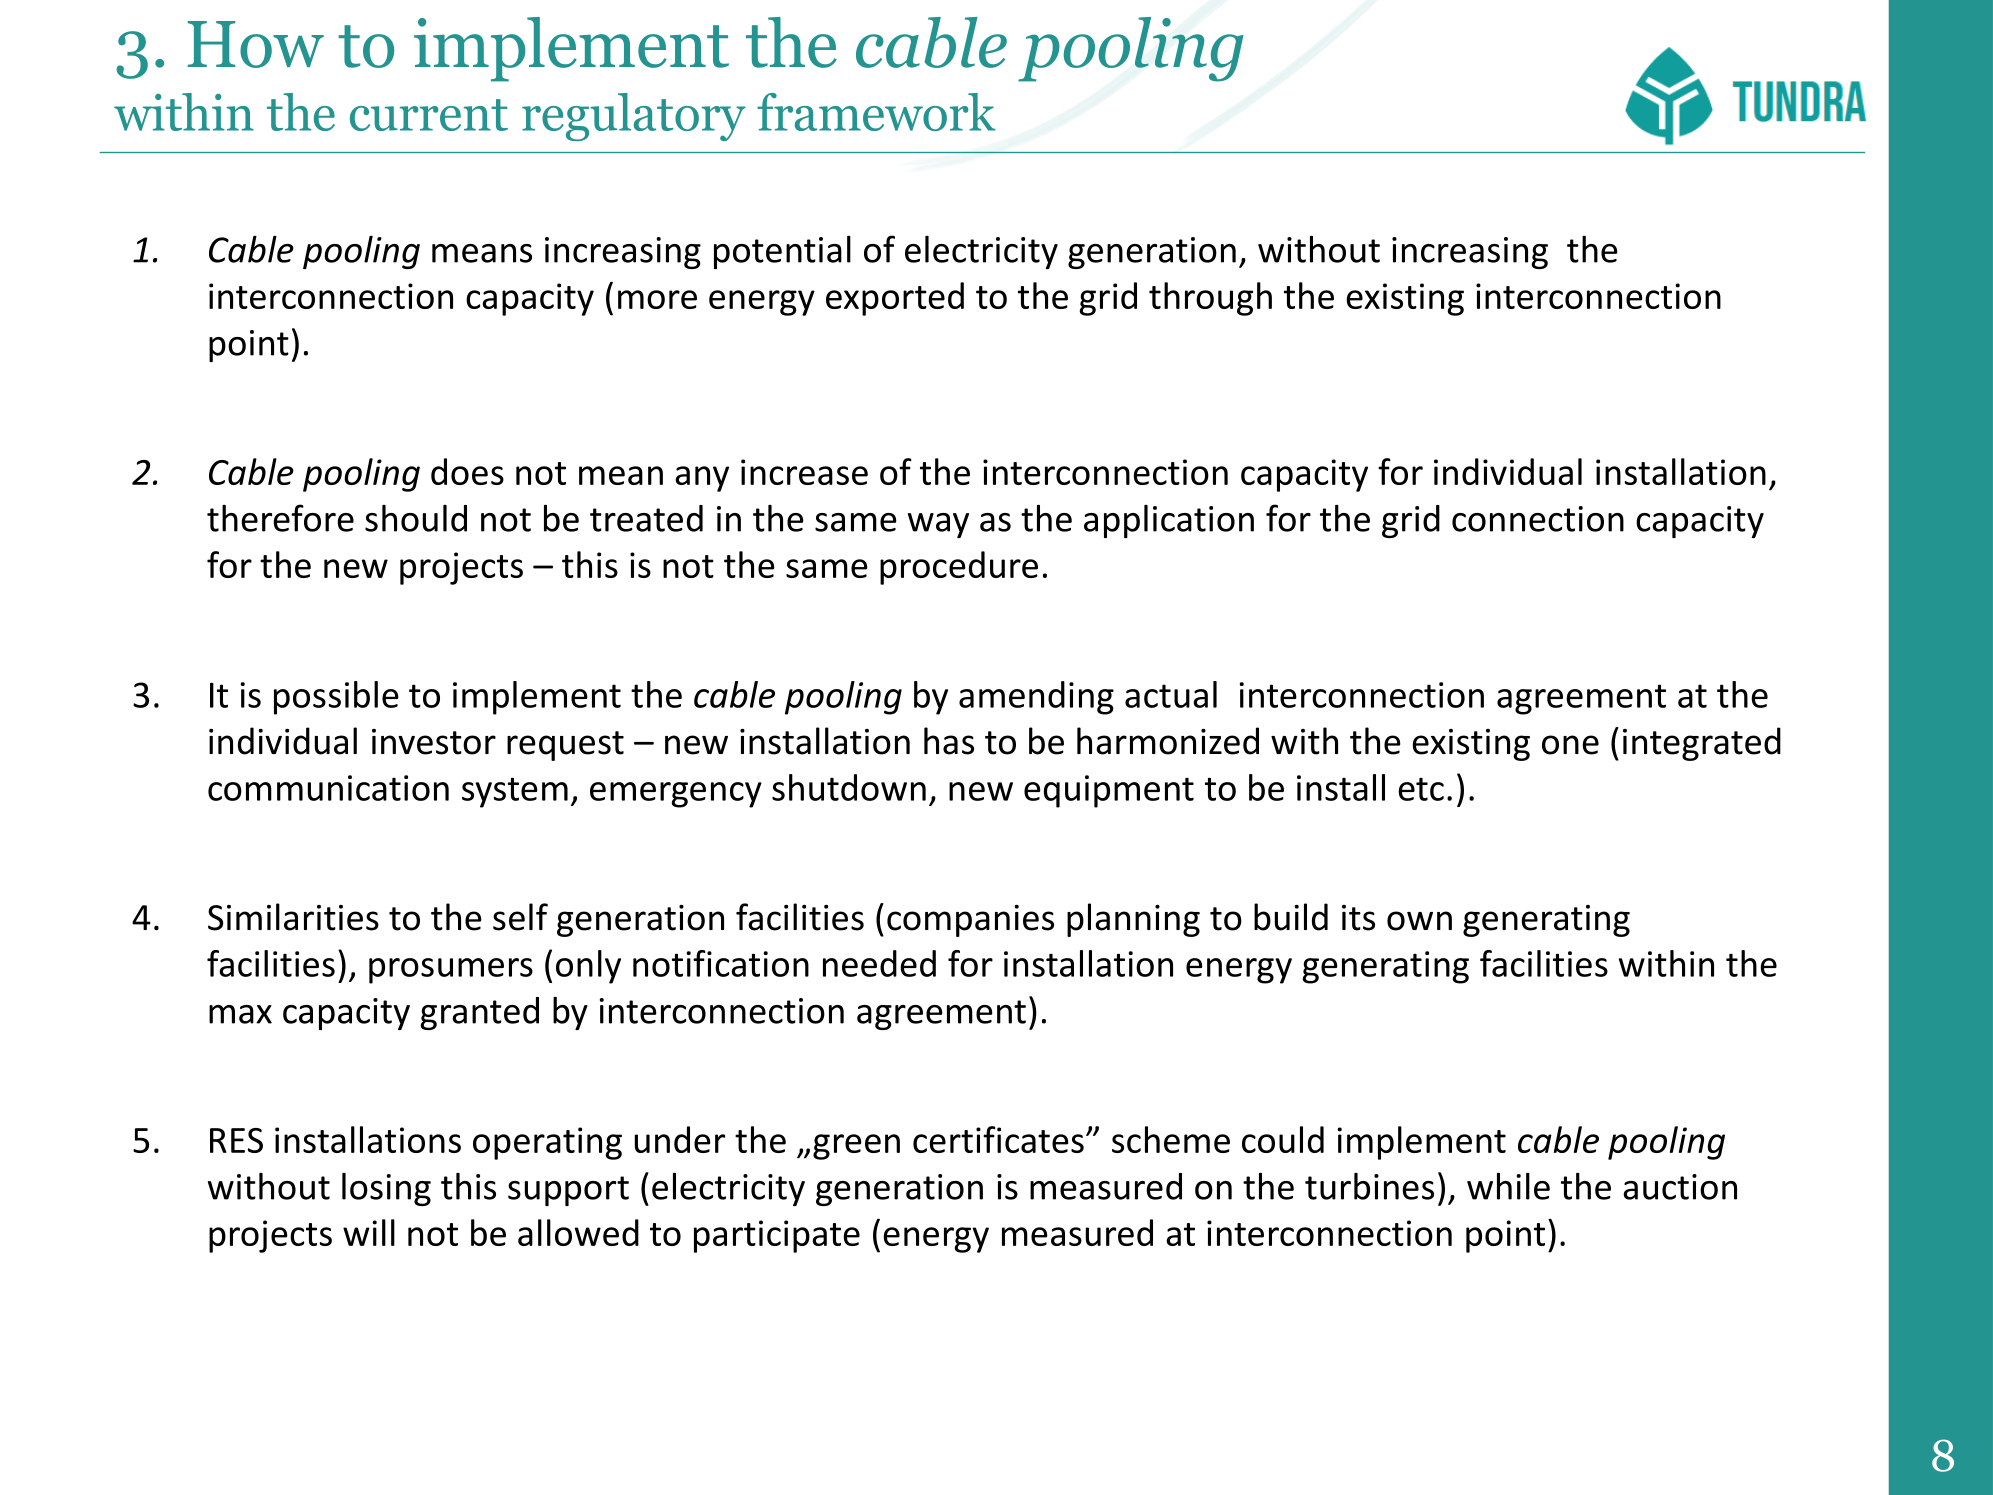  What do you see at coordinates (386, 1189) in the image?
I see `losing` at bounding box center [386, 1189].
